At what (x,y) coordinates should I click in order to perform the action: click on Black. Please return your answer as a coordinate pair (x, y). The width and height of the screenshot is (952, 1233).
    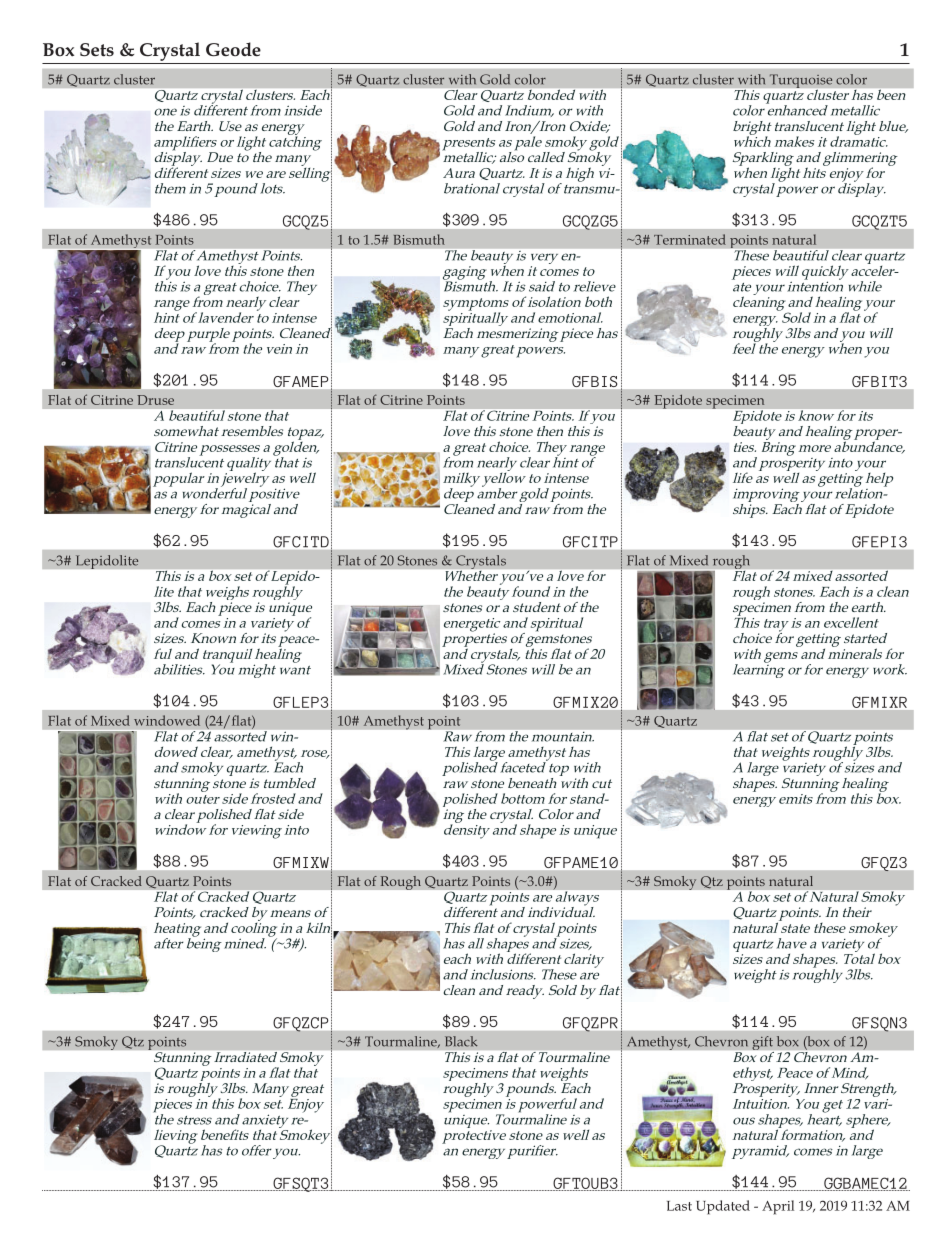
    Looking at the image, I should click on (461, 1041).
